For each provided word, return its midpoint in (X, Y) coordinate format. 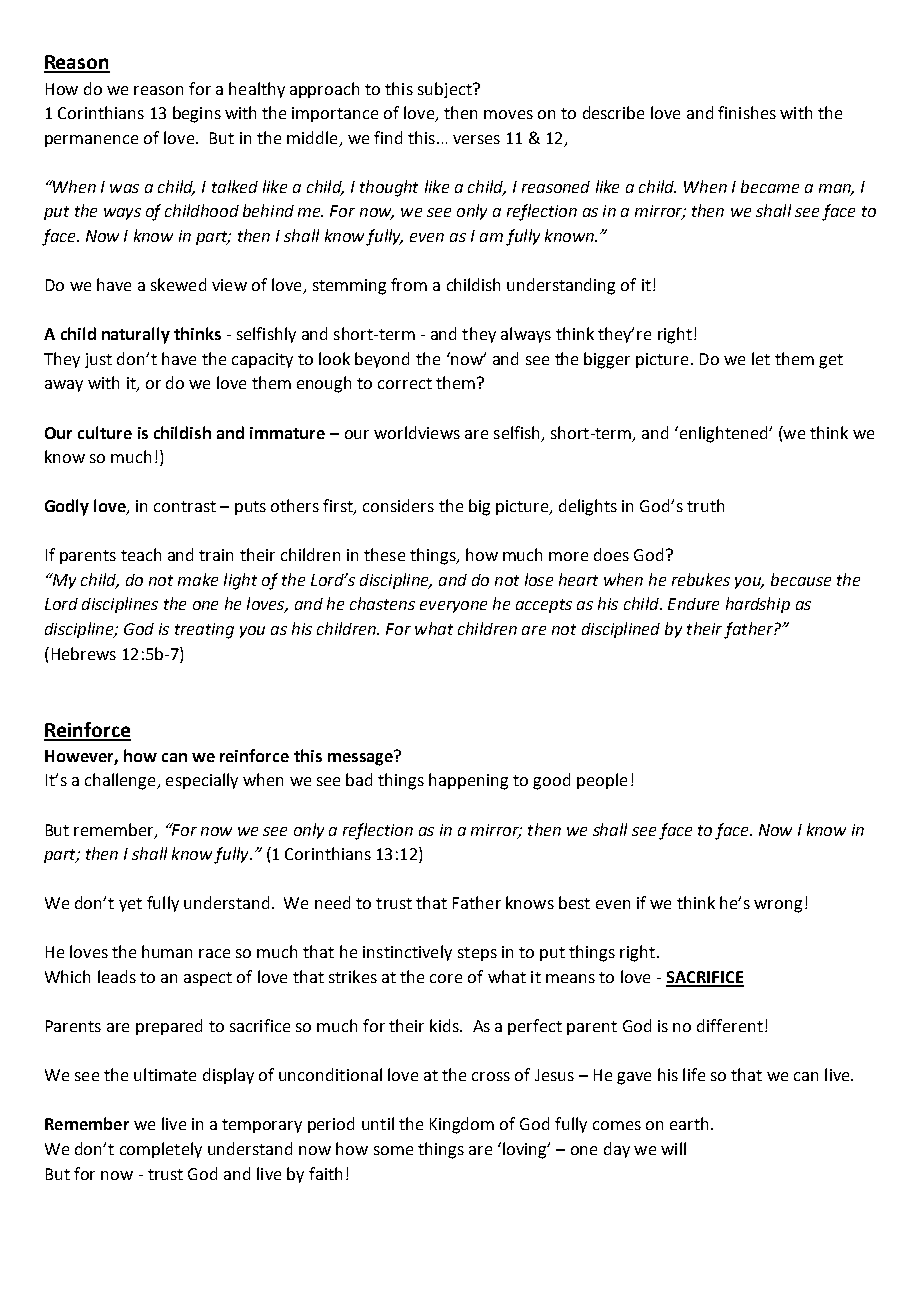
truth (705, 505)
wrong (778, 906)
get (831, 361)
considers (398, 505)
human (167, 951)
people (602, 781)
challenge (121, 781)
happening (468, 781)
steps (477, 954)
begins (197, 114)
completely (161, 1150)
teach (141, 554)
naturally (136, 335)
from (409, 284)
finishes (747, 112)
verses (476, 139)
